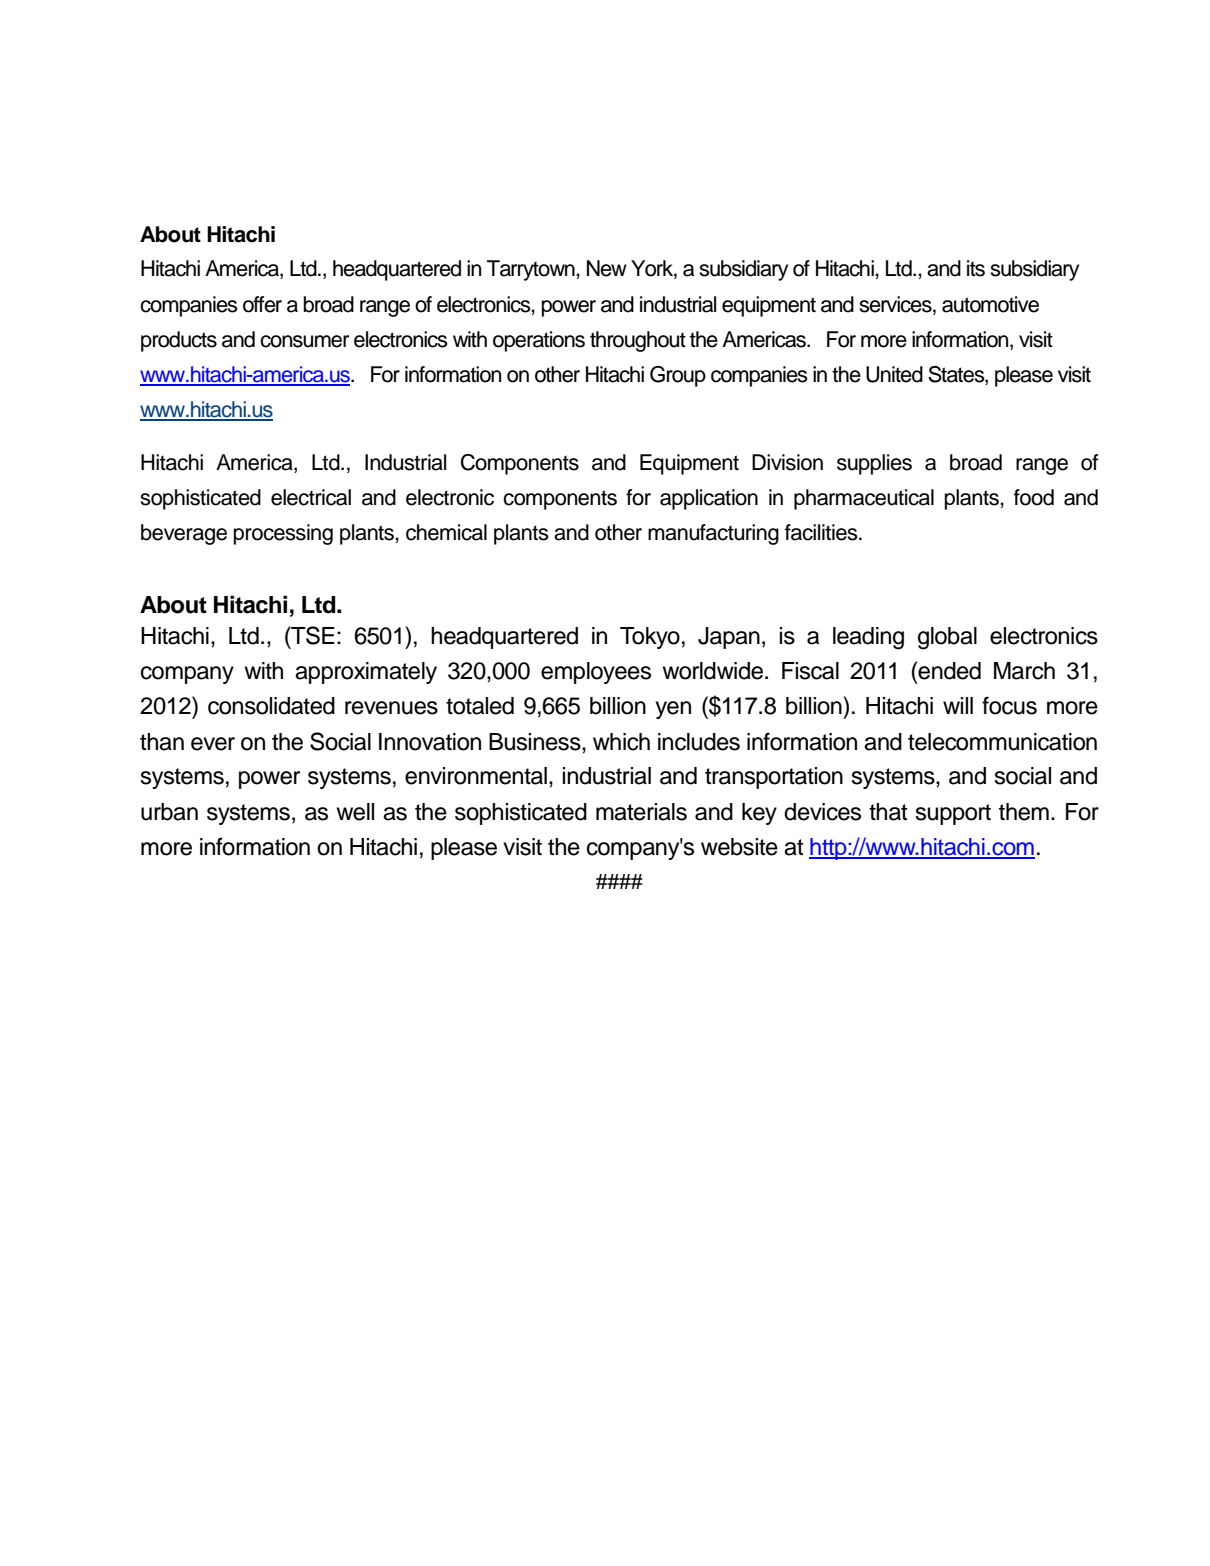  I want to click on manufacturing, so click(713, 534).
